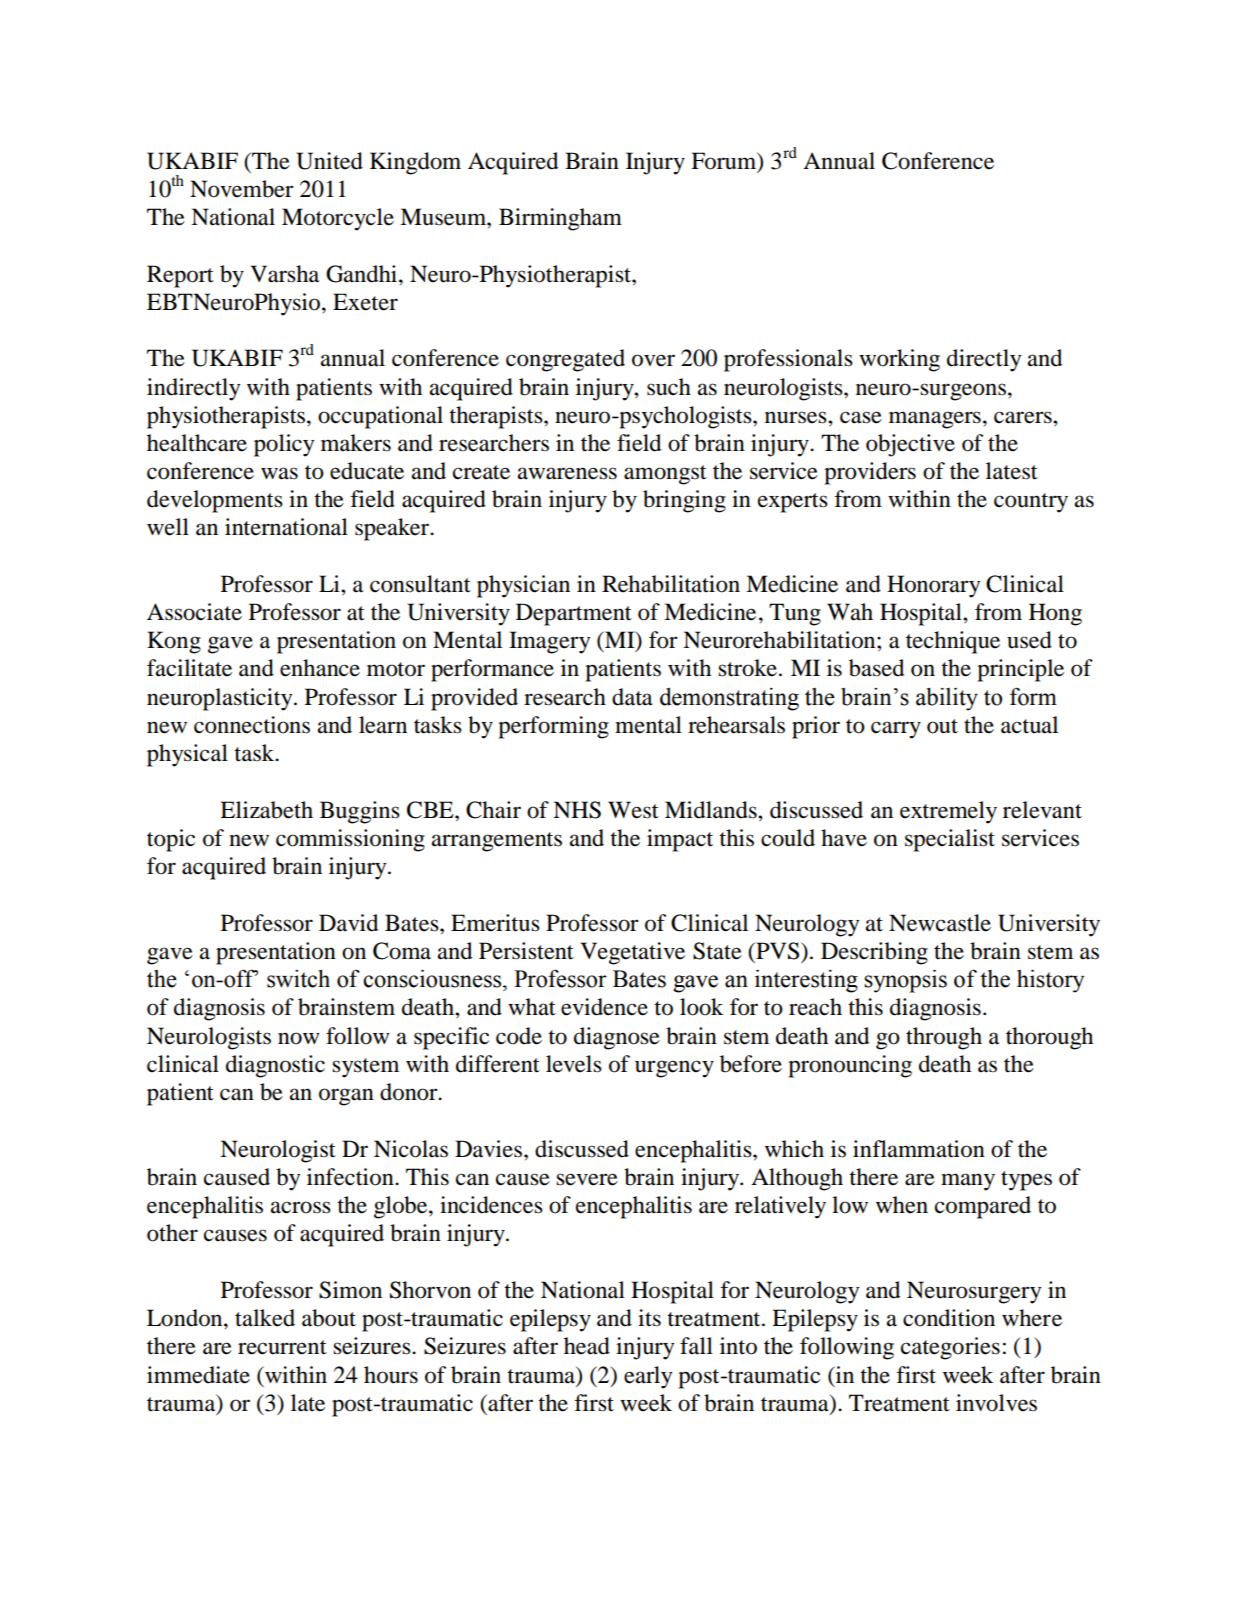 This document has width=1249, height=1617. What do you see at coordinates (948, 812) in the document?
I see `extremely` at bounding box center [948, 812].
